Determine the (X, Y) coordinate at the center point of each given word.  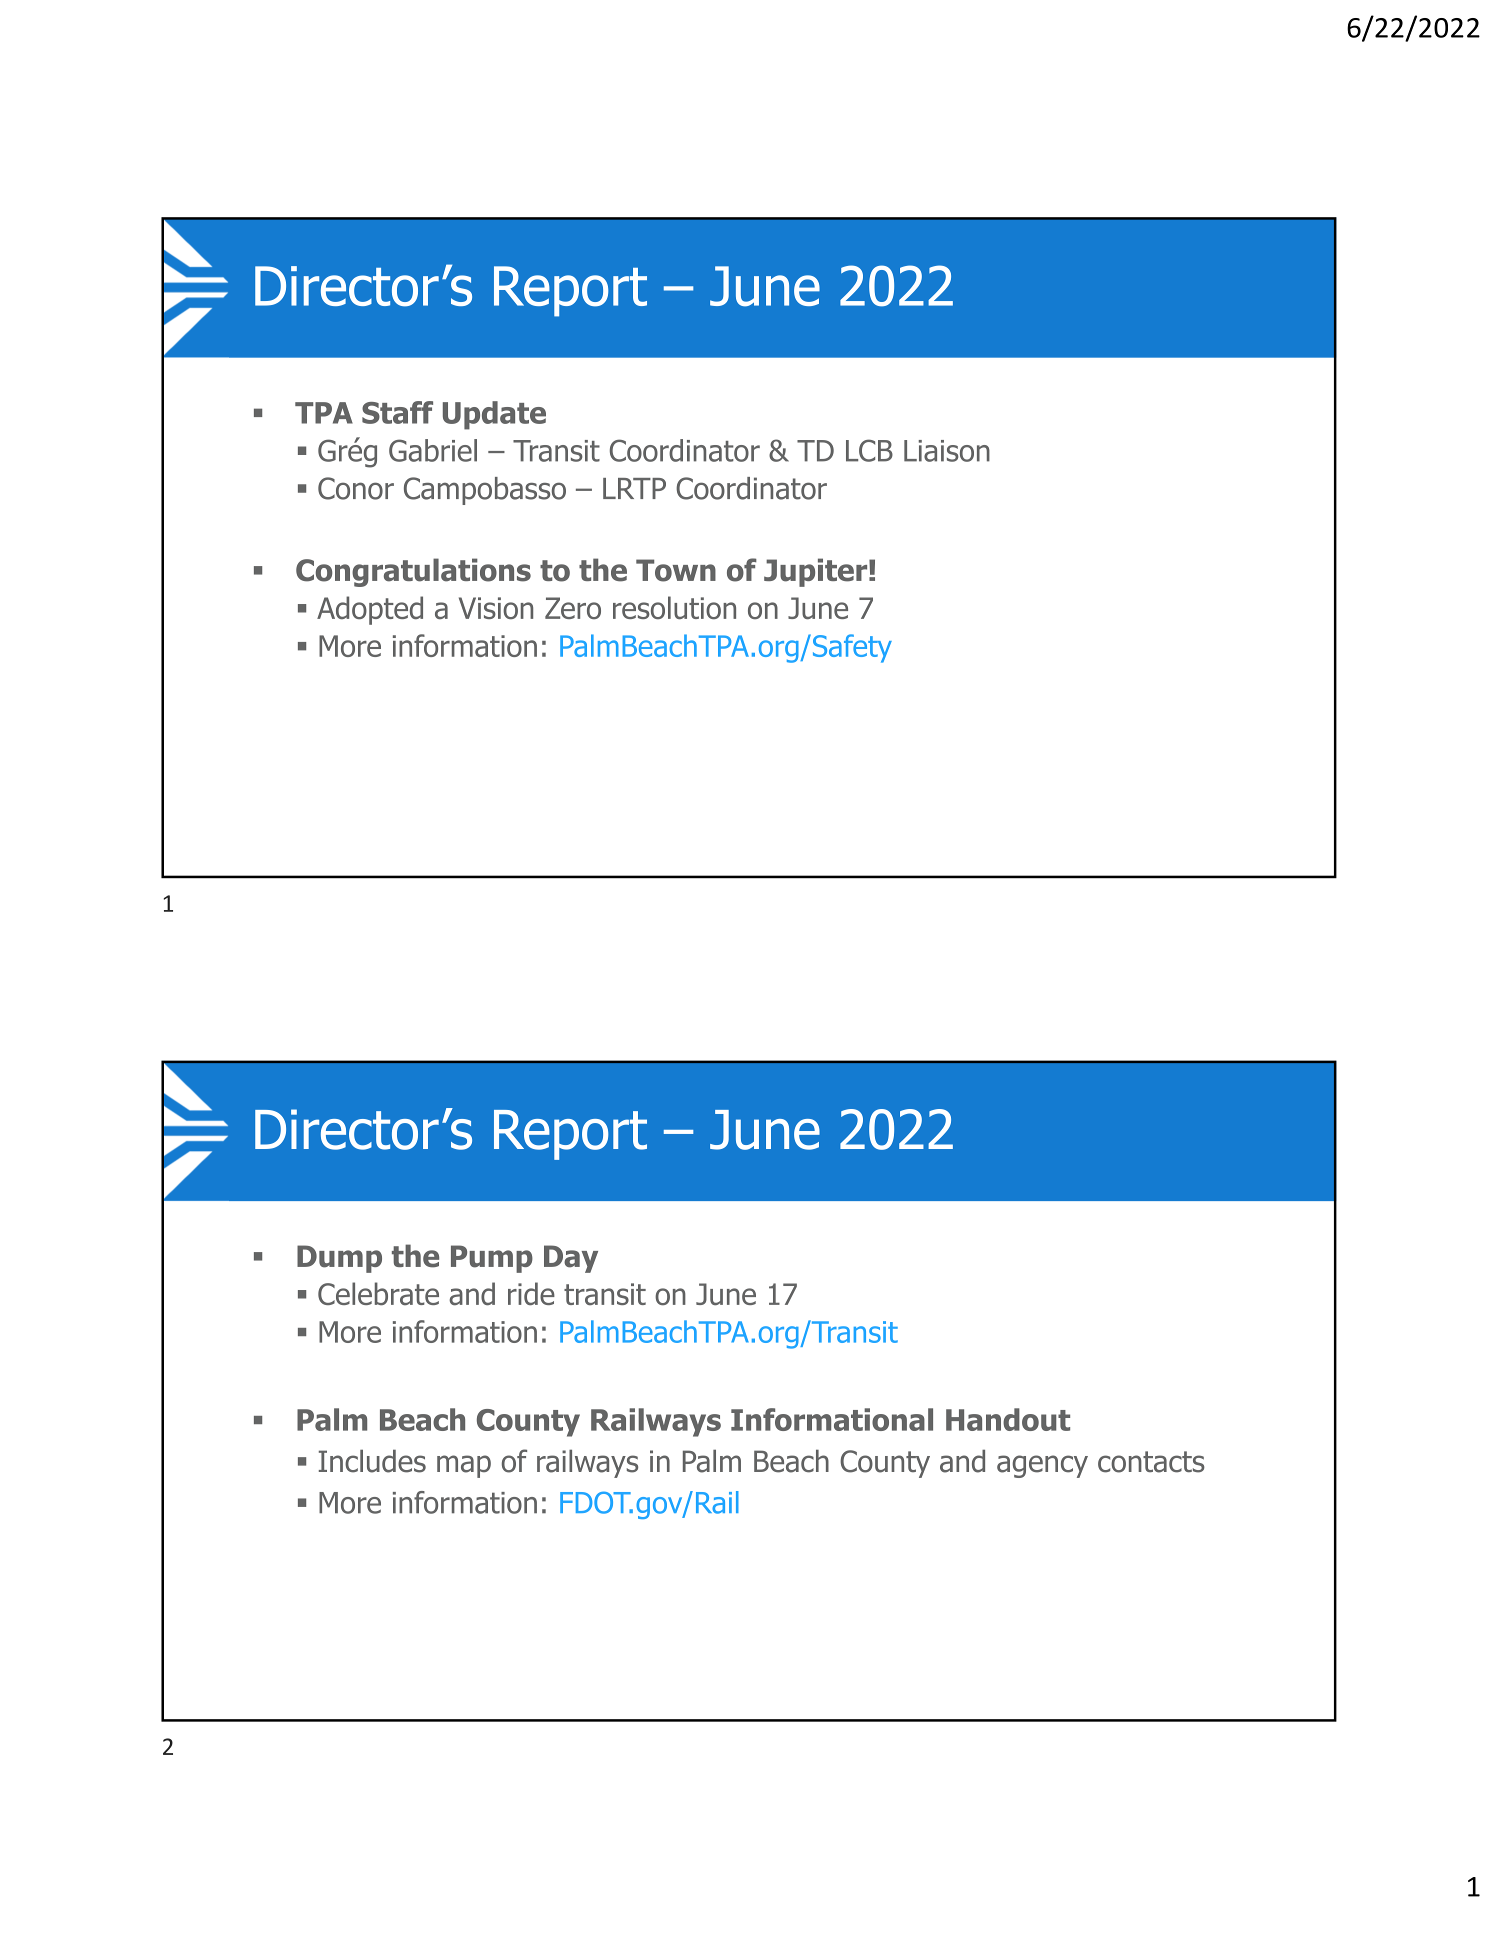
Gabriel (433, 450)
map (464, 1466)
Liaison (947, 451)
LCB (869, 450)
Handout (1008, 1419)
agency (1042, 1466)
